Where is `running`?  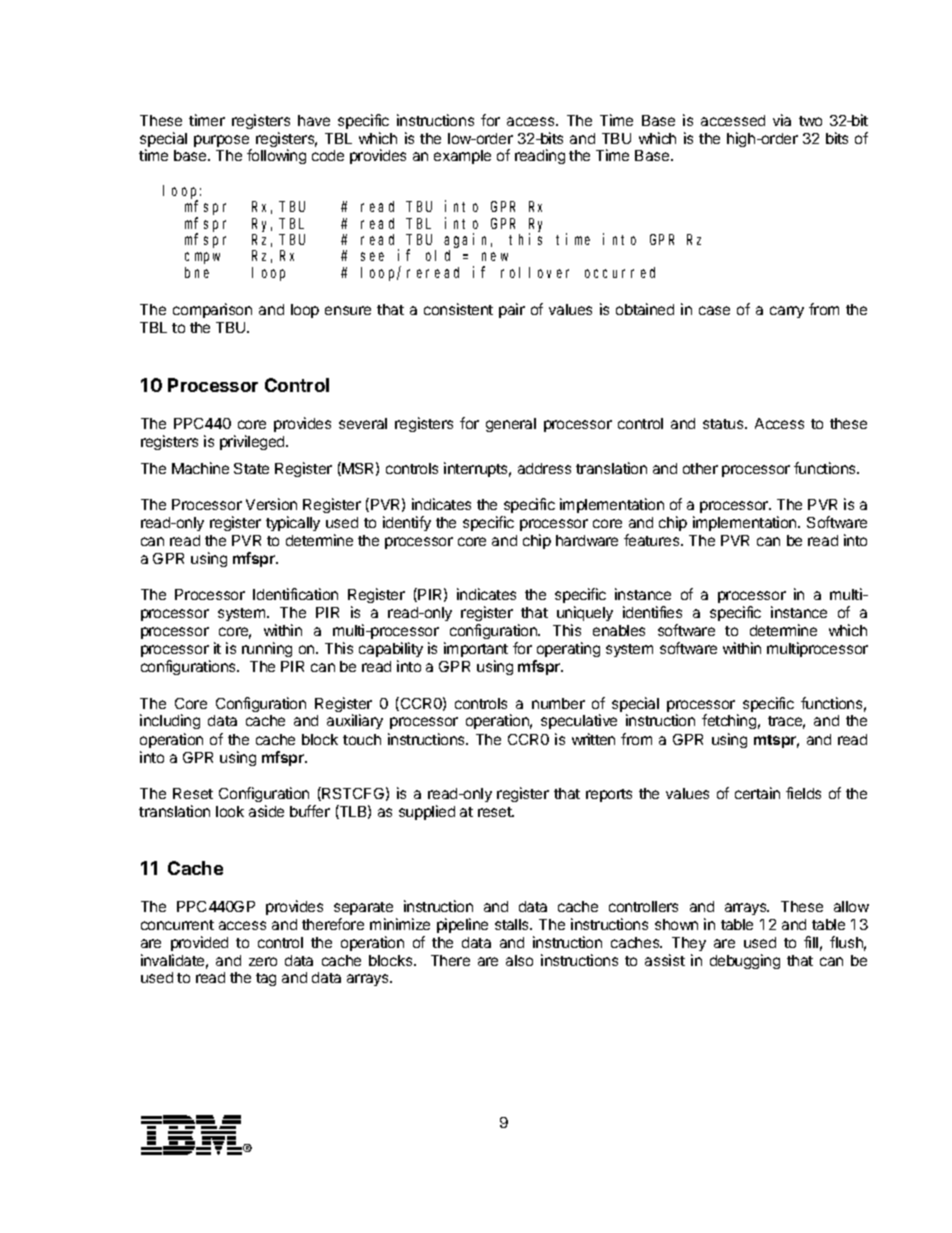
running is located at coordinates (267, 649).
